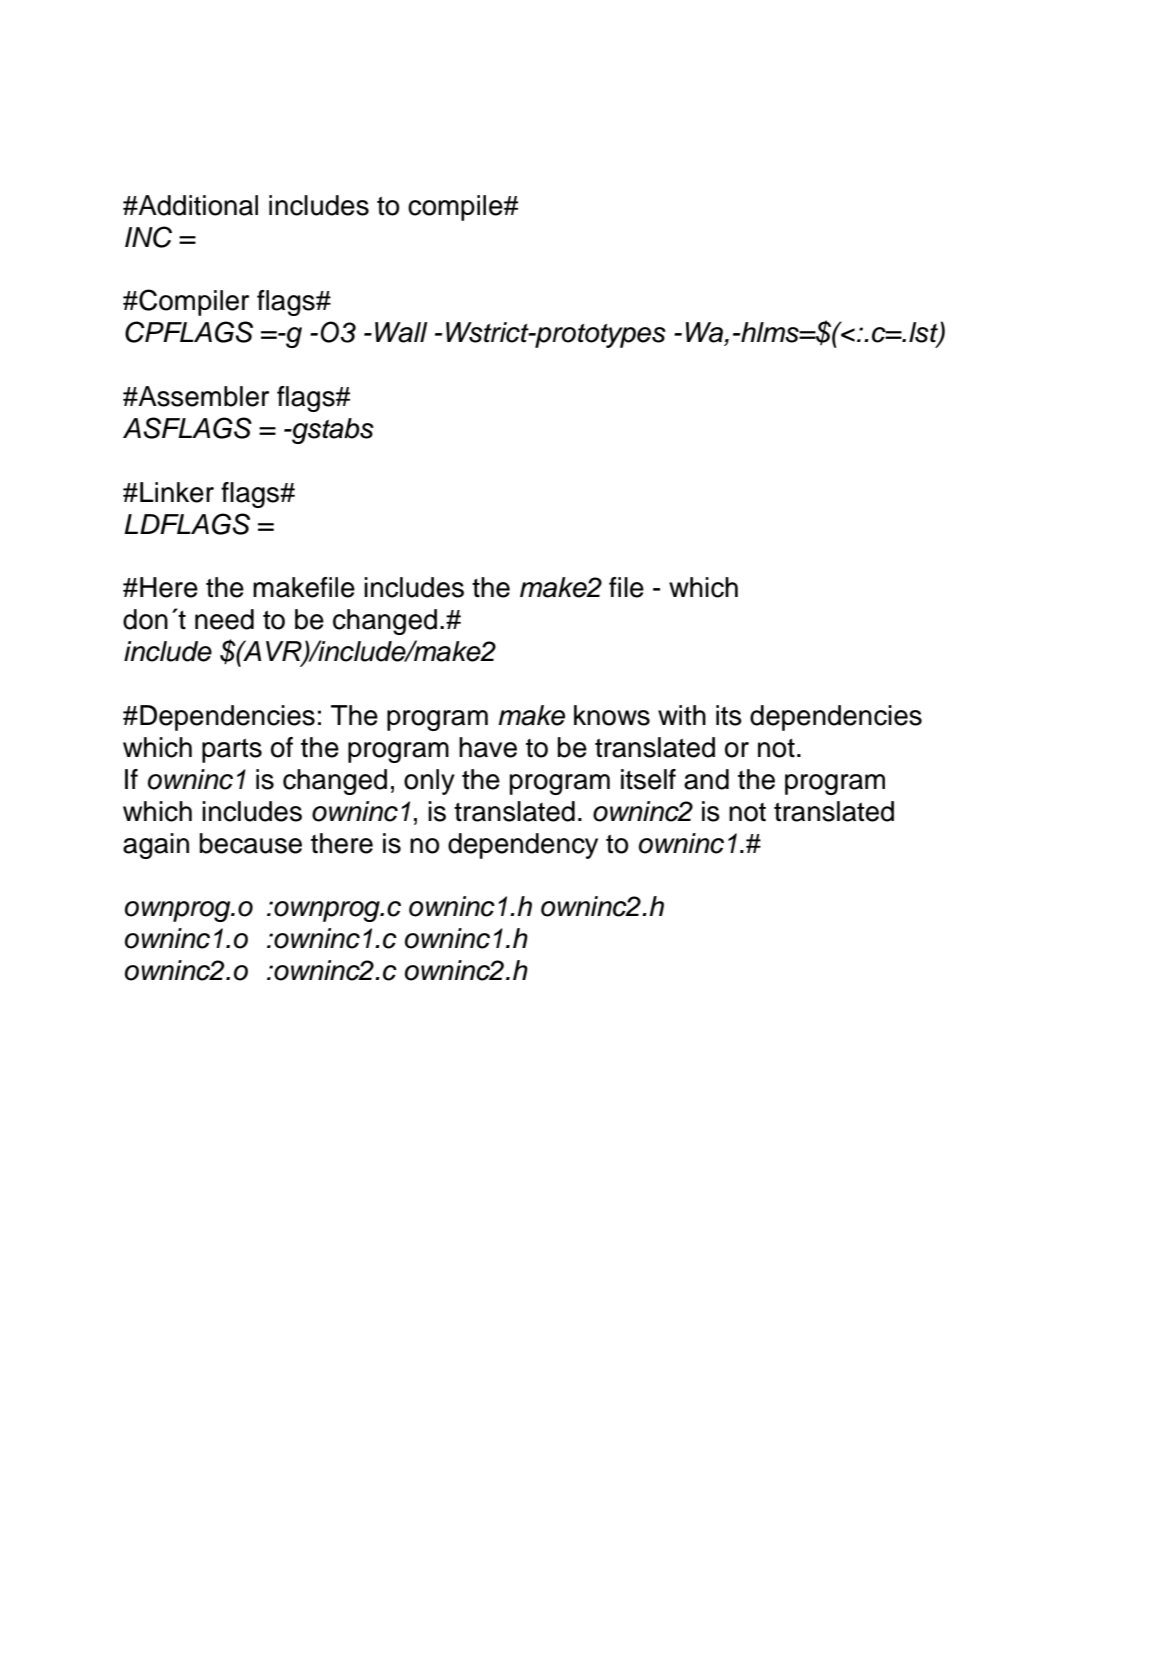 This screenshot has width=1172, height=1658. I want to click on dependency, so click(523, 846).
